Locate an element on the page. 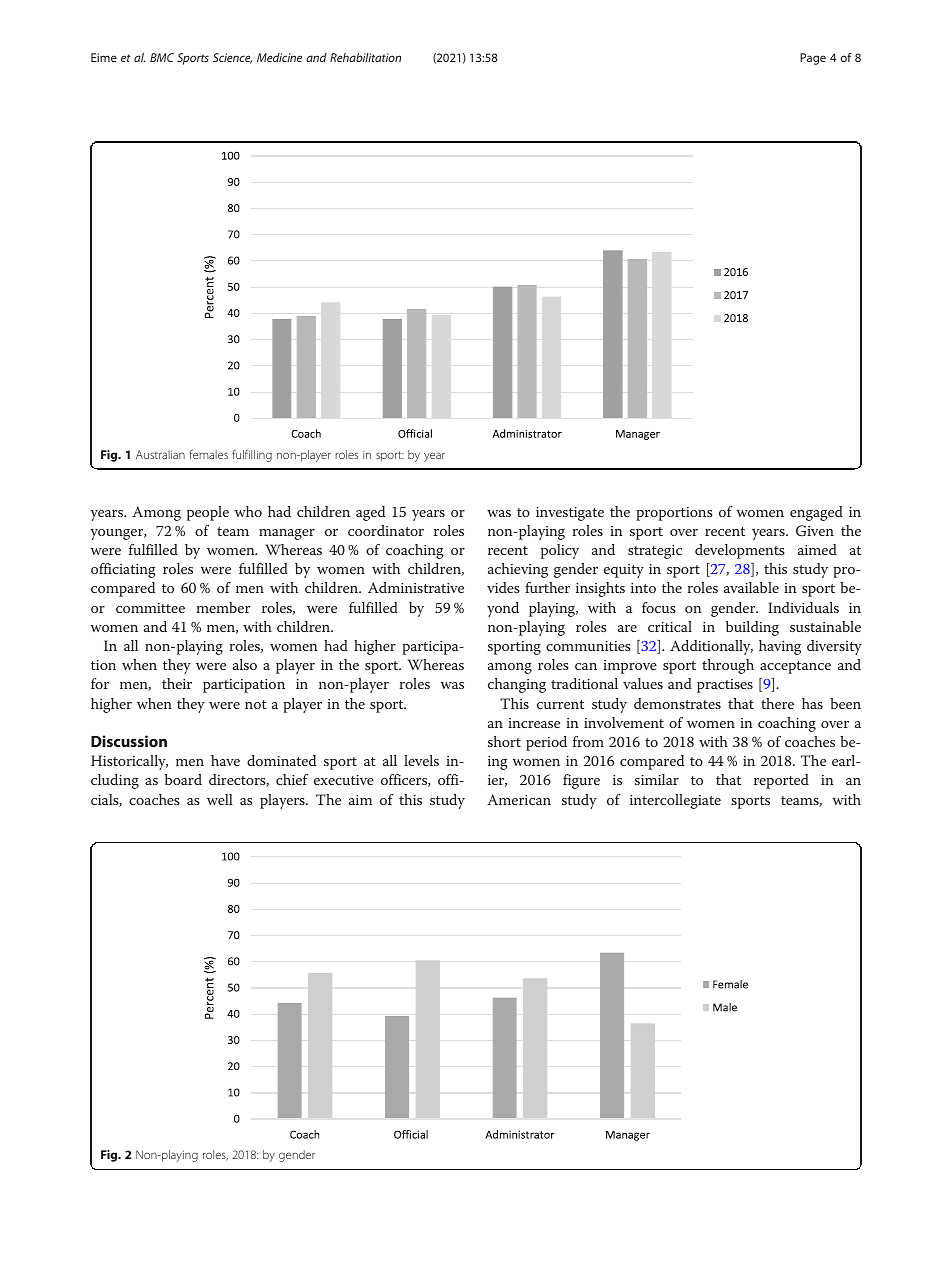  females is located at coordinates (209, 454).
